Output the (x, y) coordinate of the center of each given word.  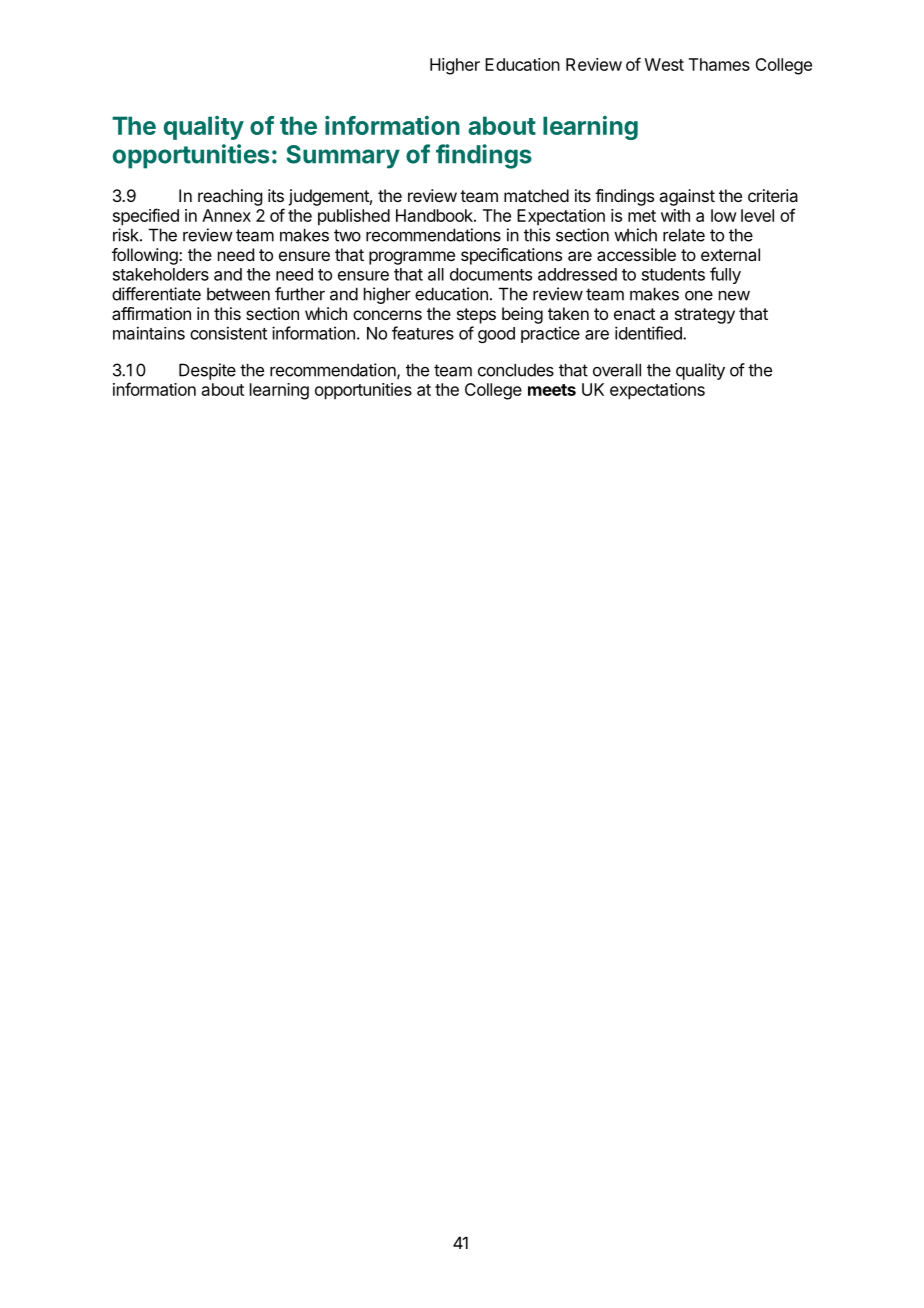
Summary (343, 157)
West (664, 64)
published (354, 217)
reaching (230, 197)
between (238, 294)
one (699, 296)
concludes (516, 370)
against (687, 197)
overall (617, 370)
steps (476, 316)
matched (536, 195)
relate (684, 235)
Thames (719, 64)
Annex (226, 215)
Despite (207, 371)
